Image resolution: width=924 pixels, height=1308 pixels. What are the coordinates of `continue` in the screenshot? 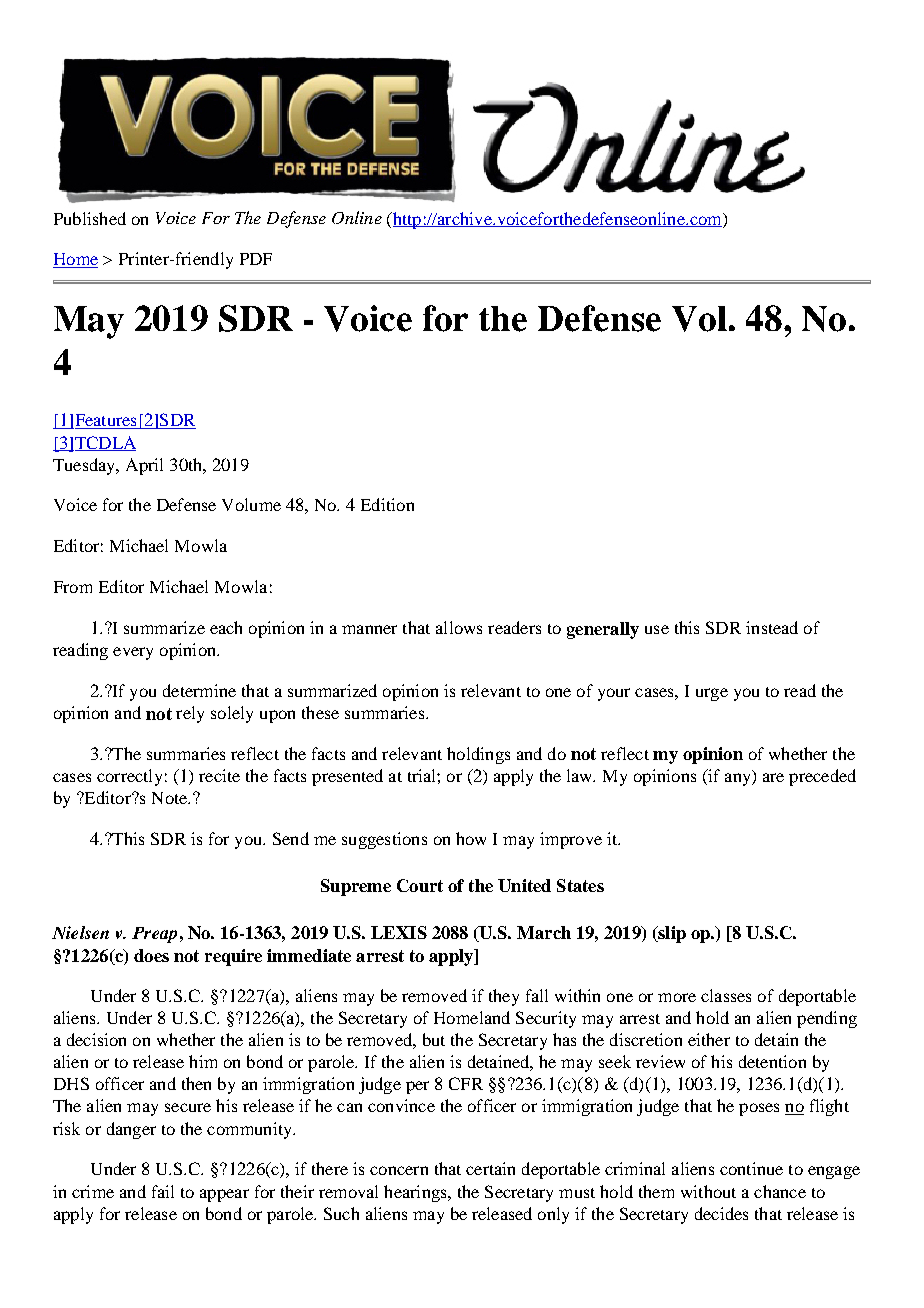 It's located at (751, 1168).
